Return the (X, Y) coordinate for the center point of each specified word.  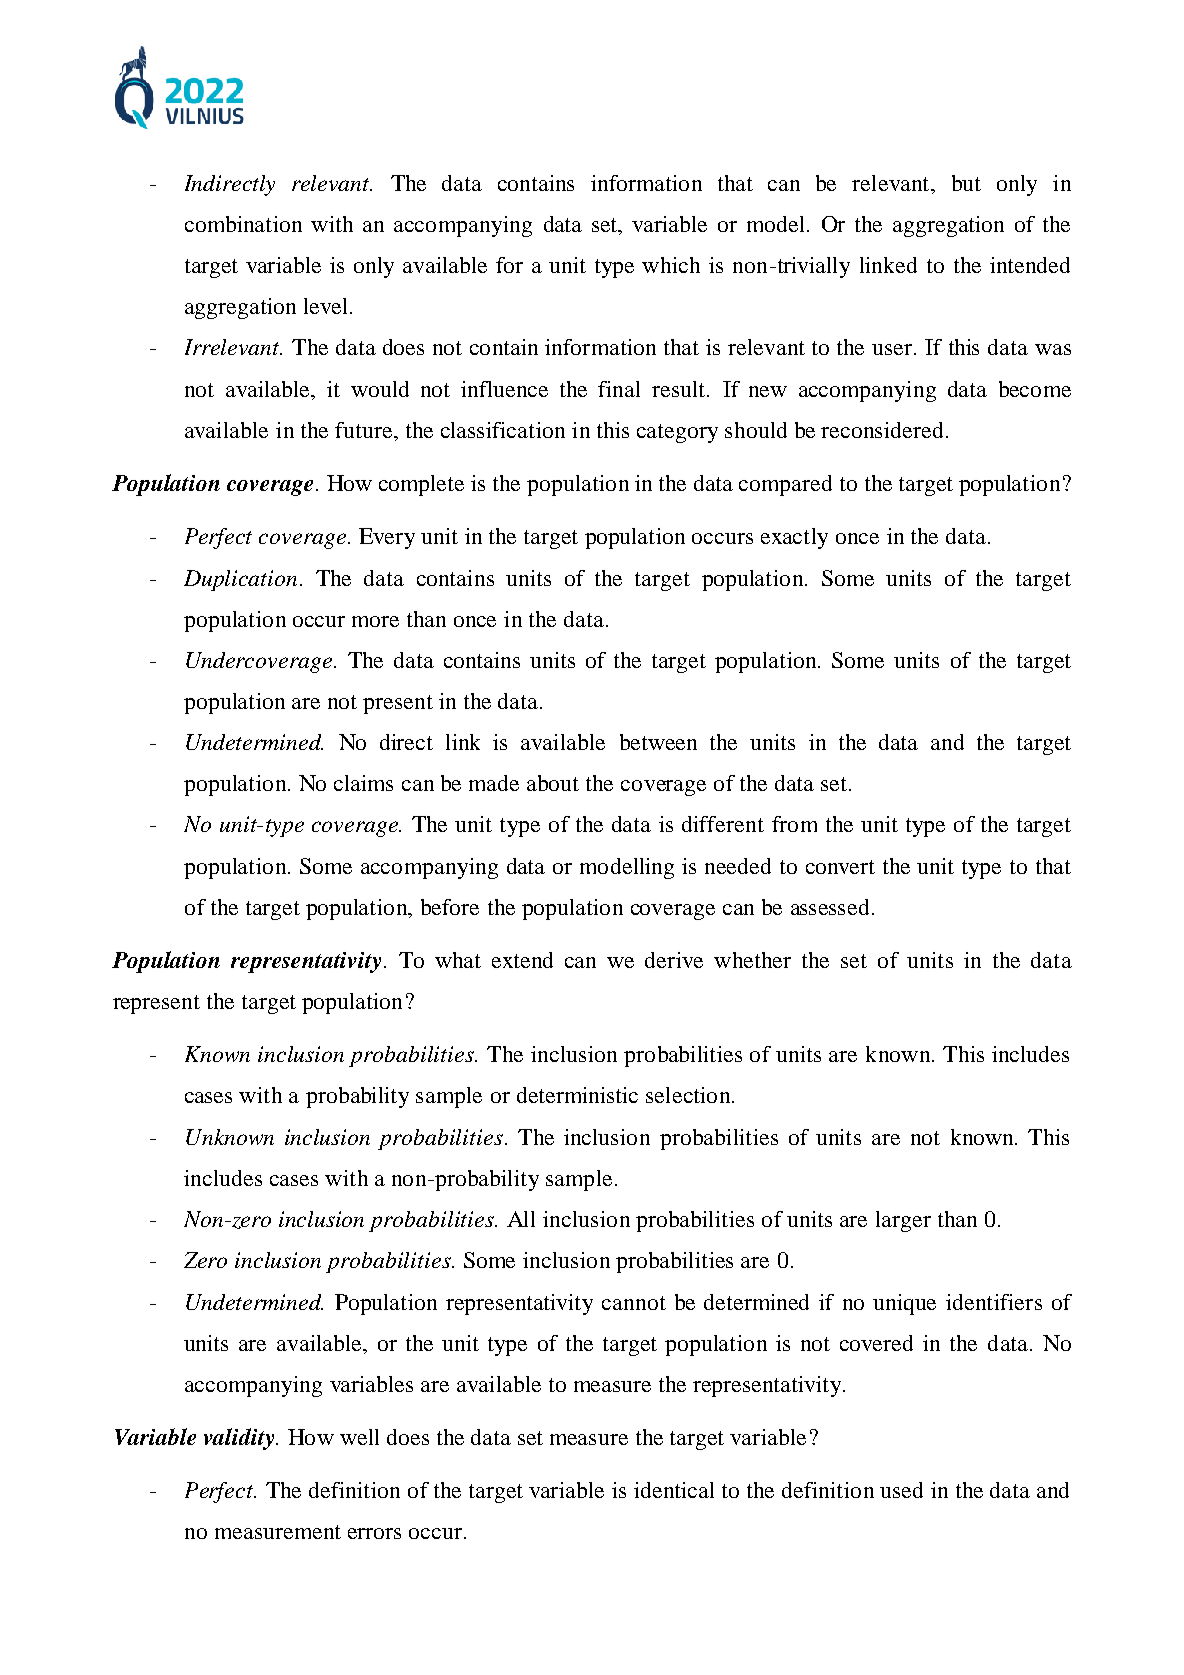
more (375, 621)
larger (903, 1221)
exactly (794, 538)
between (658, 742)
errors (374, 1533)
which (671, 265)
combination (243, 224)
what (458, 960)
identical (674, 1490)
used (901, 1490)
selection (689, 1095)
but (966, 183)
